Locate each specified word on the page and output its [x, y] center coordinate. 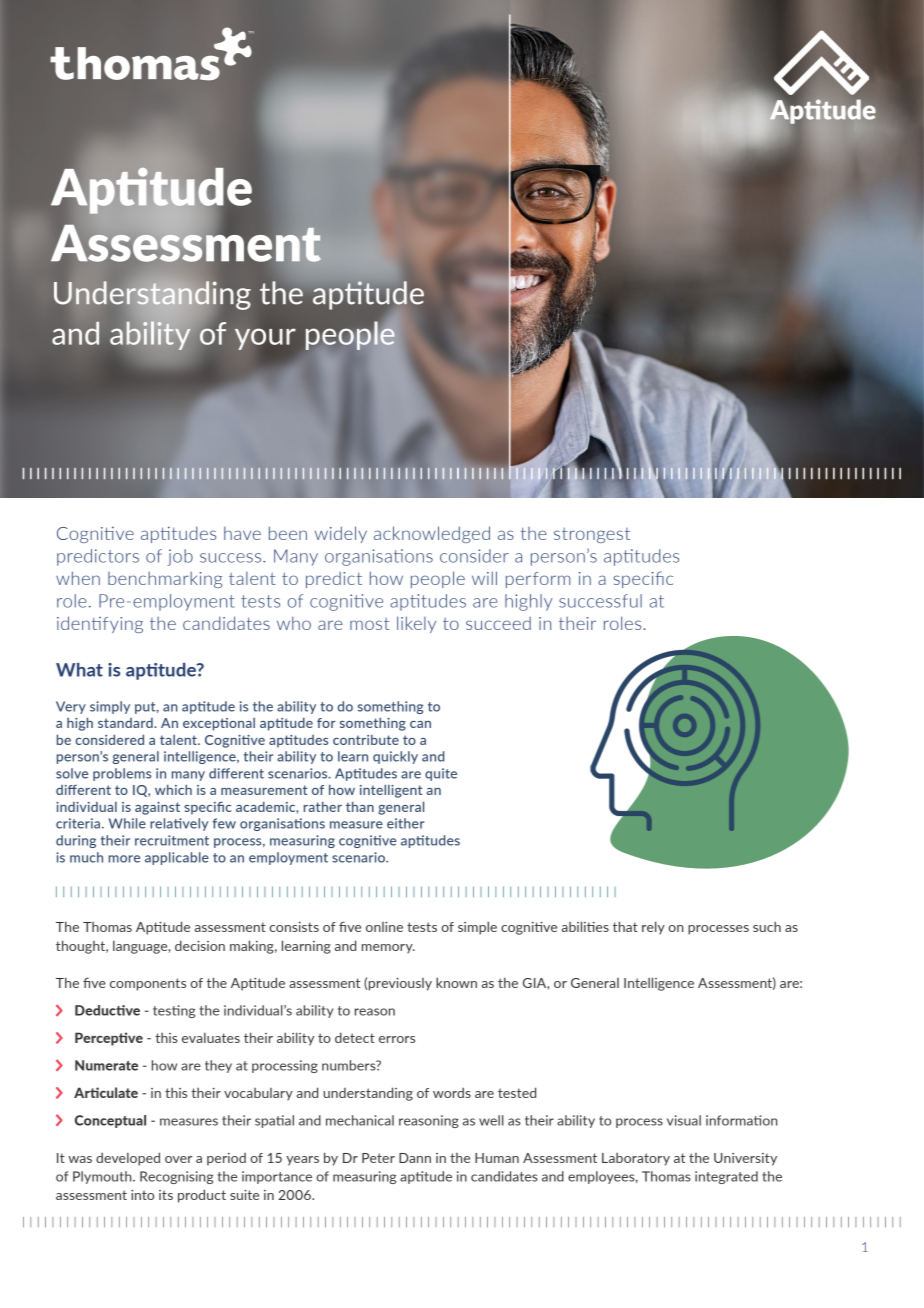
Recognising [176, 1177]
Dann [415, 1158]
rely [653, 928]
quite [441, 774]
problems [122, 774]
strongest [592, 535]
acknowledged [432, 534]
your [265, 339]
